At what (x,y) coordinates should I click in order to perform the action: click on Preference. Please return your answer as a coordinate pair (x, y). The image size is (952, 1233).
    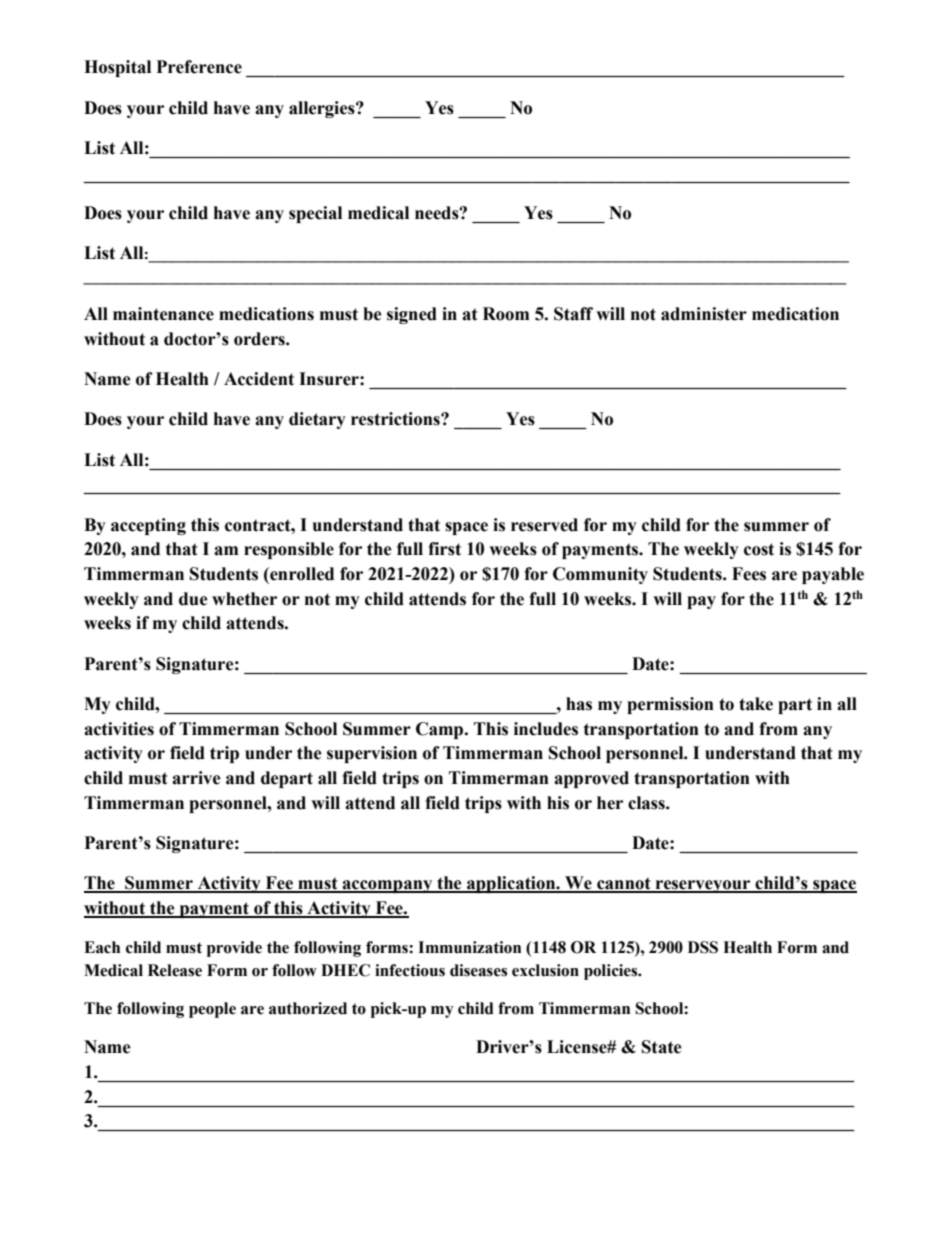
    Looking at the image, I should click on (199, 67).
